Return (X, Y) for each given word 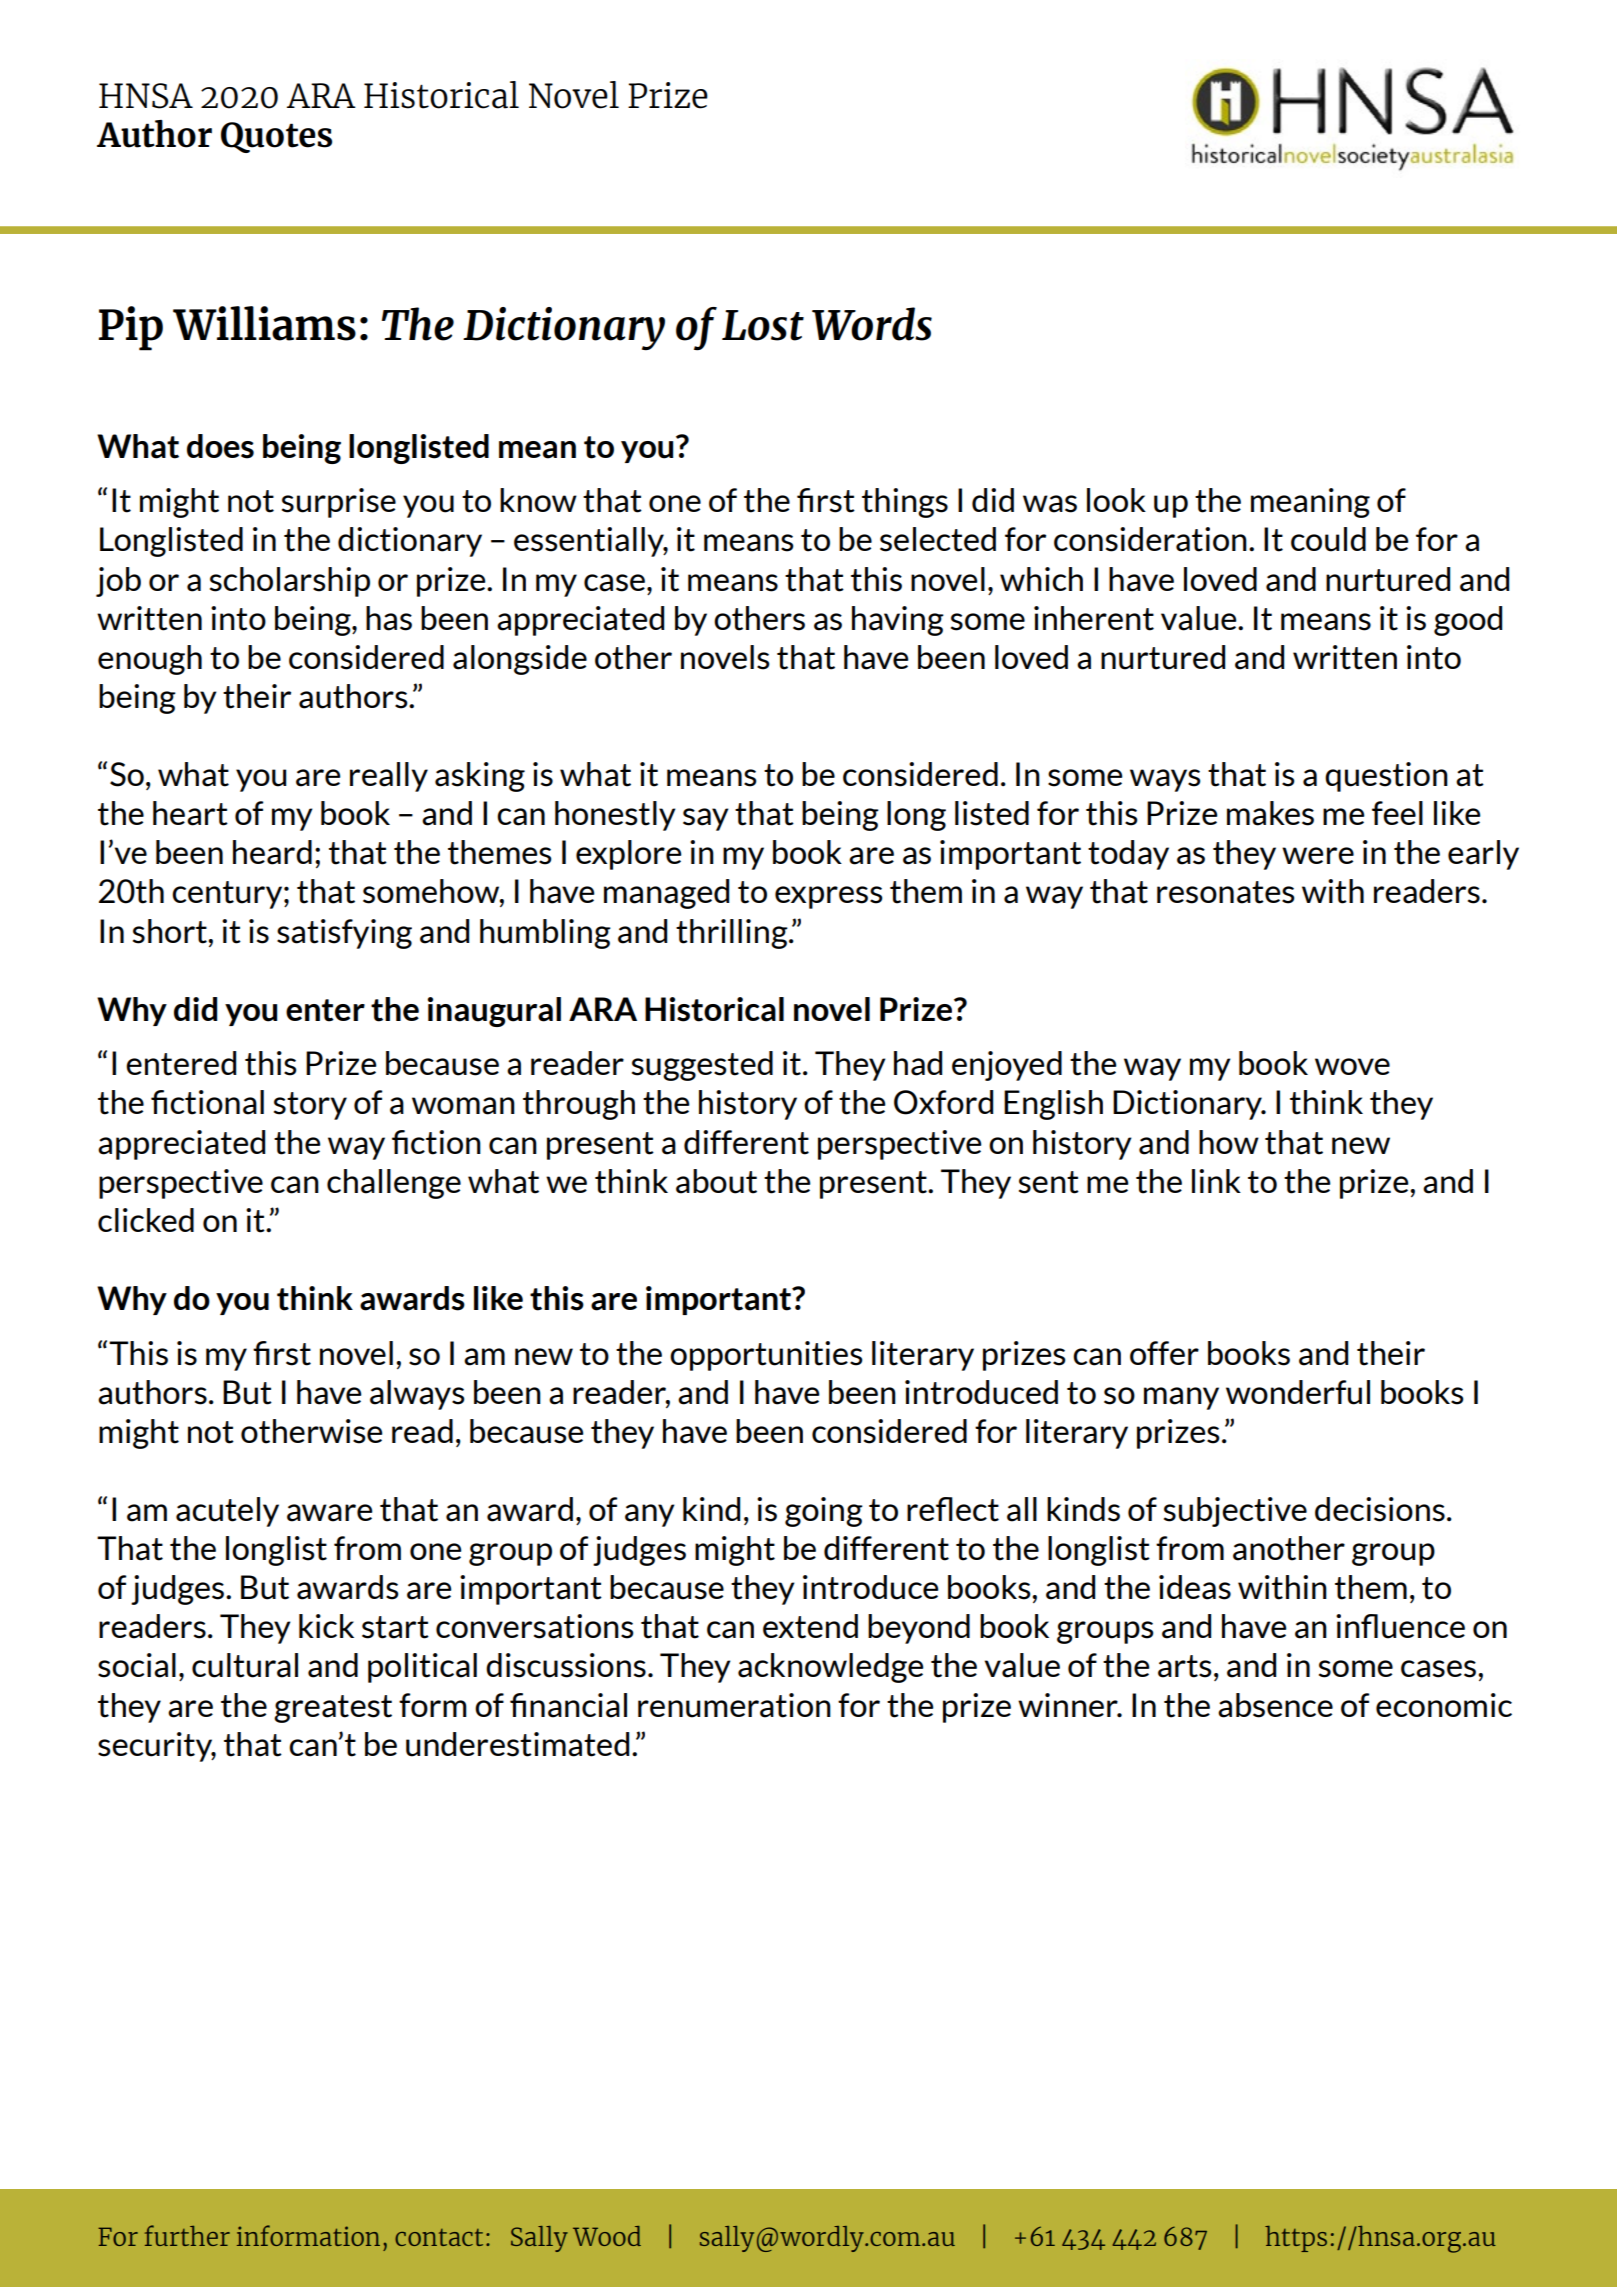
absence (1275, 1705)
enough (150, 660)
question (1386, 777)
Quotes (276, 137)
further (187, 2235)
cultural (245, 1665)
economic (1444, 1705)
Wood (607, 2236)
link (1216, 1181)
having (898, 621)
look (1116, 500)
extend (810, 1626)
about (716, 1181)
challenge (394, 1184)
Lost (763, 325)
